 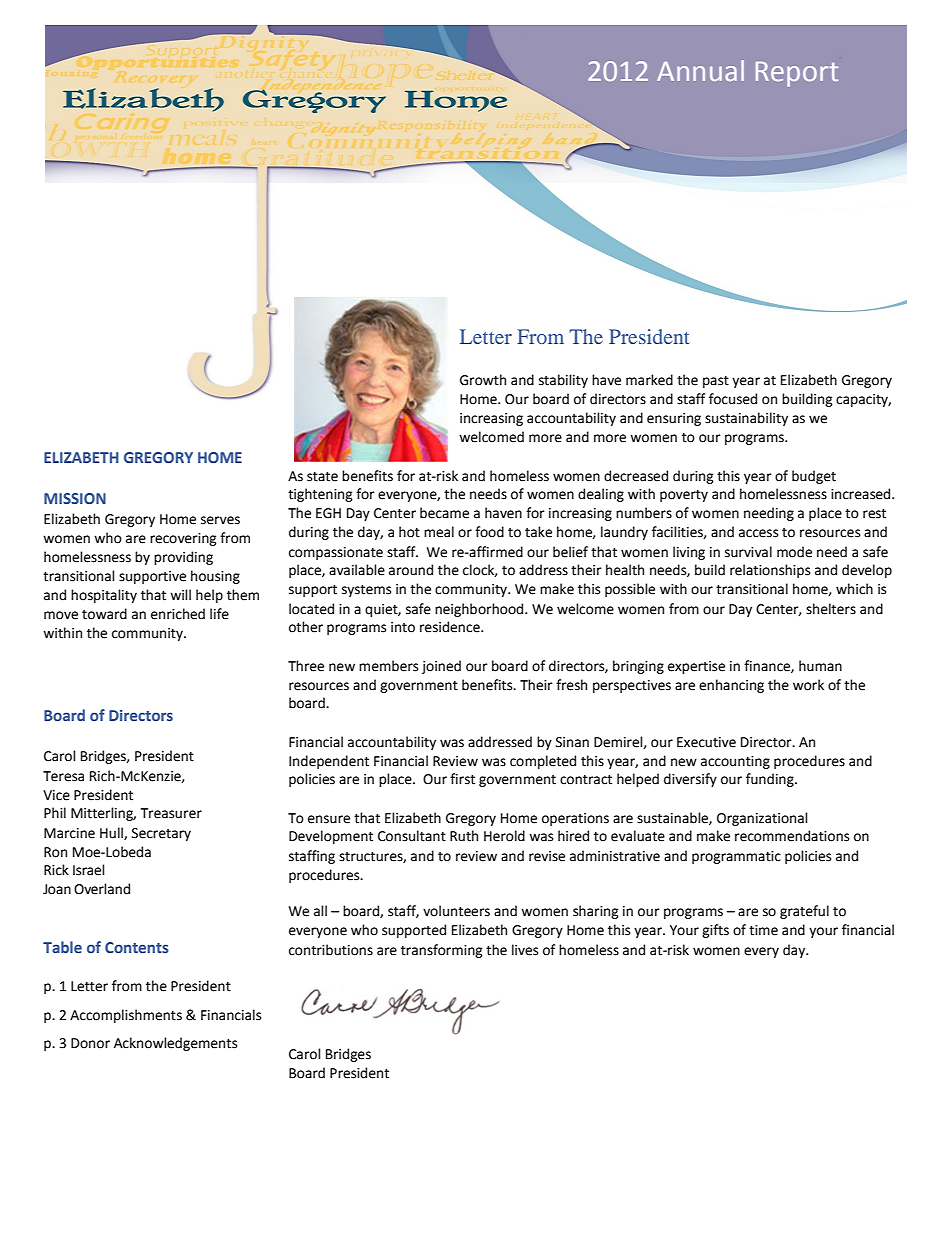 I want to click on Annual, so click(x=700, y=70).
